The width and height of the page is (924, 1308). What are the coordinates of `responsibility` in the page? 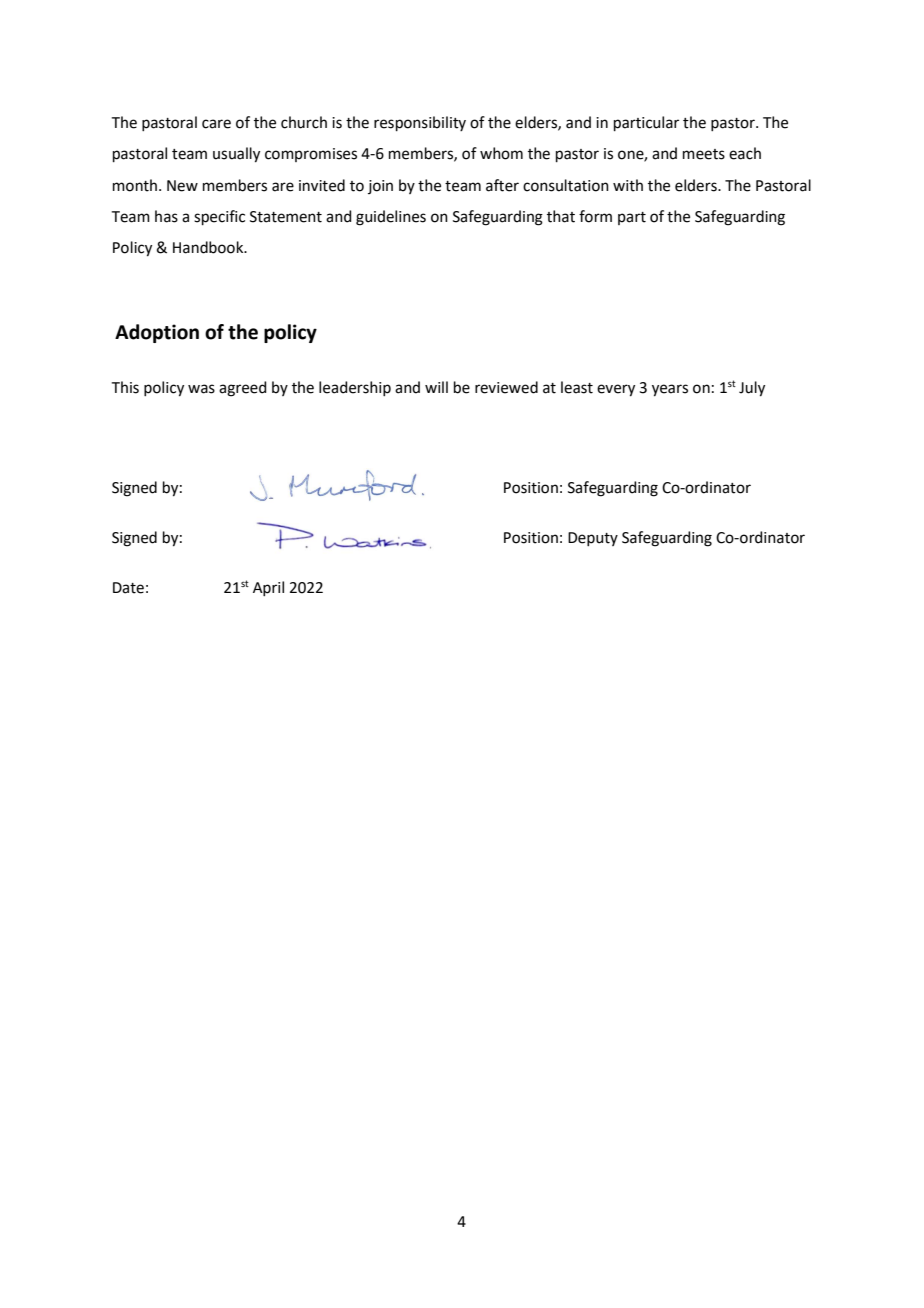 It's located at (420, 123).
